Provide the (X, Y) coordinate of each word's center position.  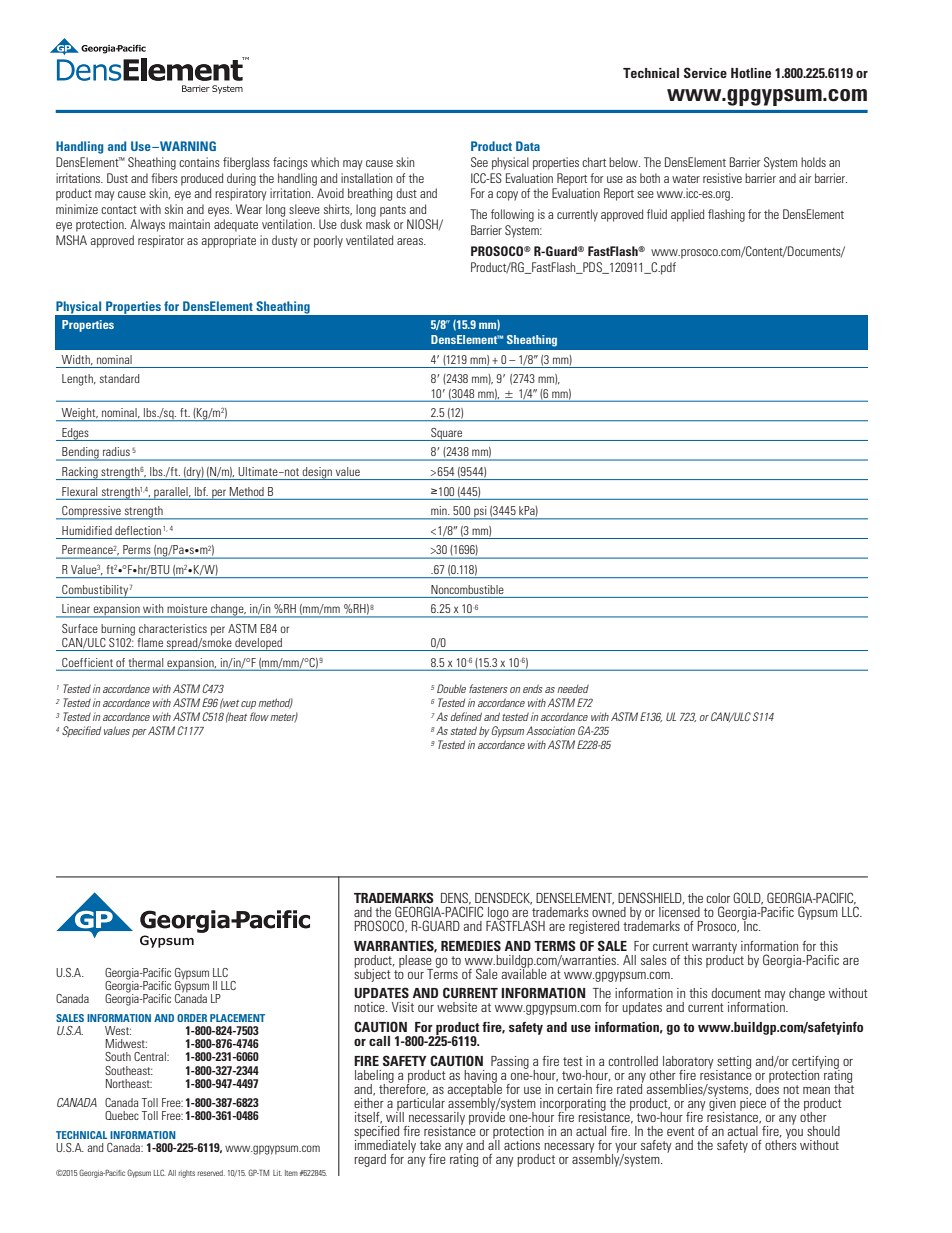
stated (464, 730)
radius (116, 451)
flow (259, 716)
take (430, 1145)
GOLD (748, 898)
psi (480, 513)
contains (199, 162)
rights (186, 1174)
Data (528, 146)
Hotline (751, 73)
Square (446, 434)
